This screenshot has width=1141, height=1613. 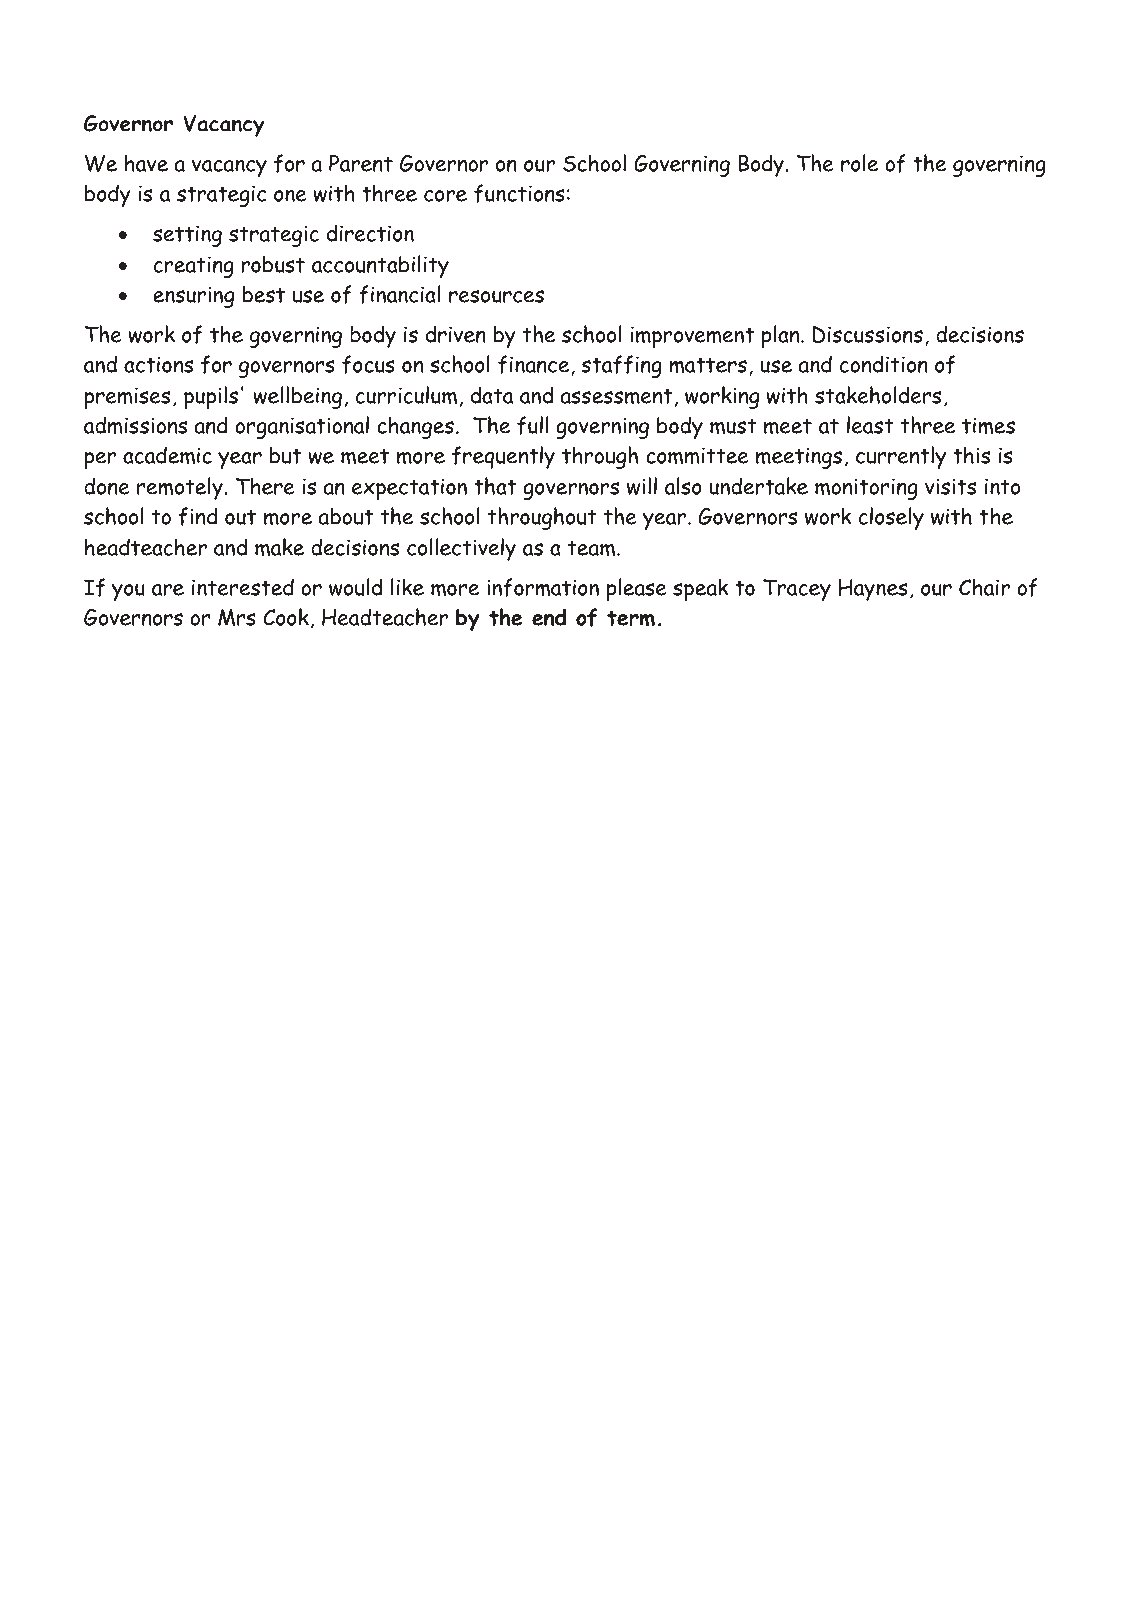 What do you see at coordinates (211, 397) in the screenshot?
I see `pupils` at bounding box center [211, 397].
